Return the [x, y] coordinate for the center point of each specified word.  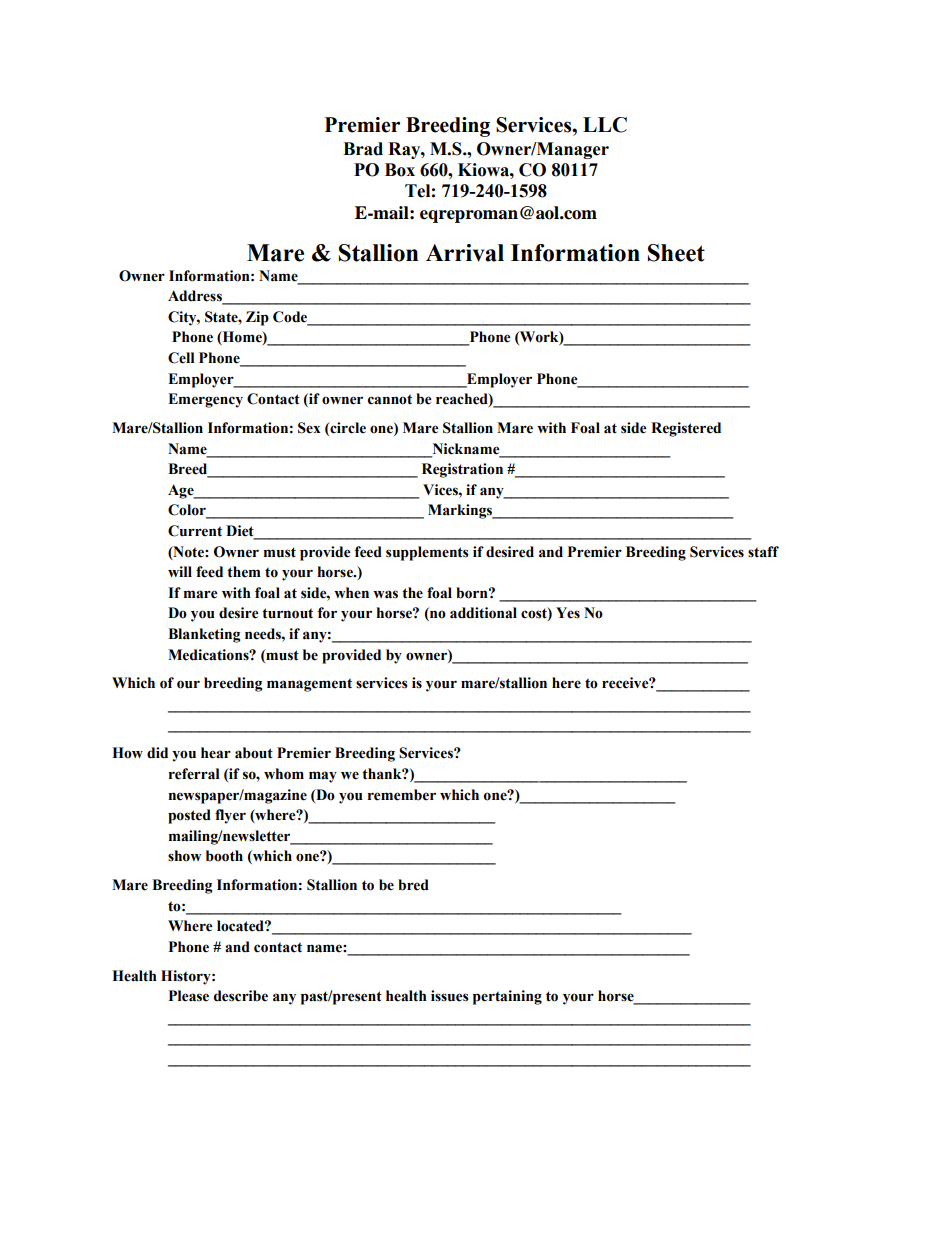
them [244, 572]
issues [450, 996]
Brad [363, 149]
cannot [390, 399]
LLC [605, 125]
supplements [427, 553]
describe [241, 996]
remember [402, 795]
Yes [568, 613]
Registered [686, 429]
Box [400, 170]
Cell [181, 358]
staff [763, 552]
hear [216, 753]
